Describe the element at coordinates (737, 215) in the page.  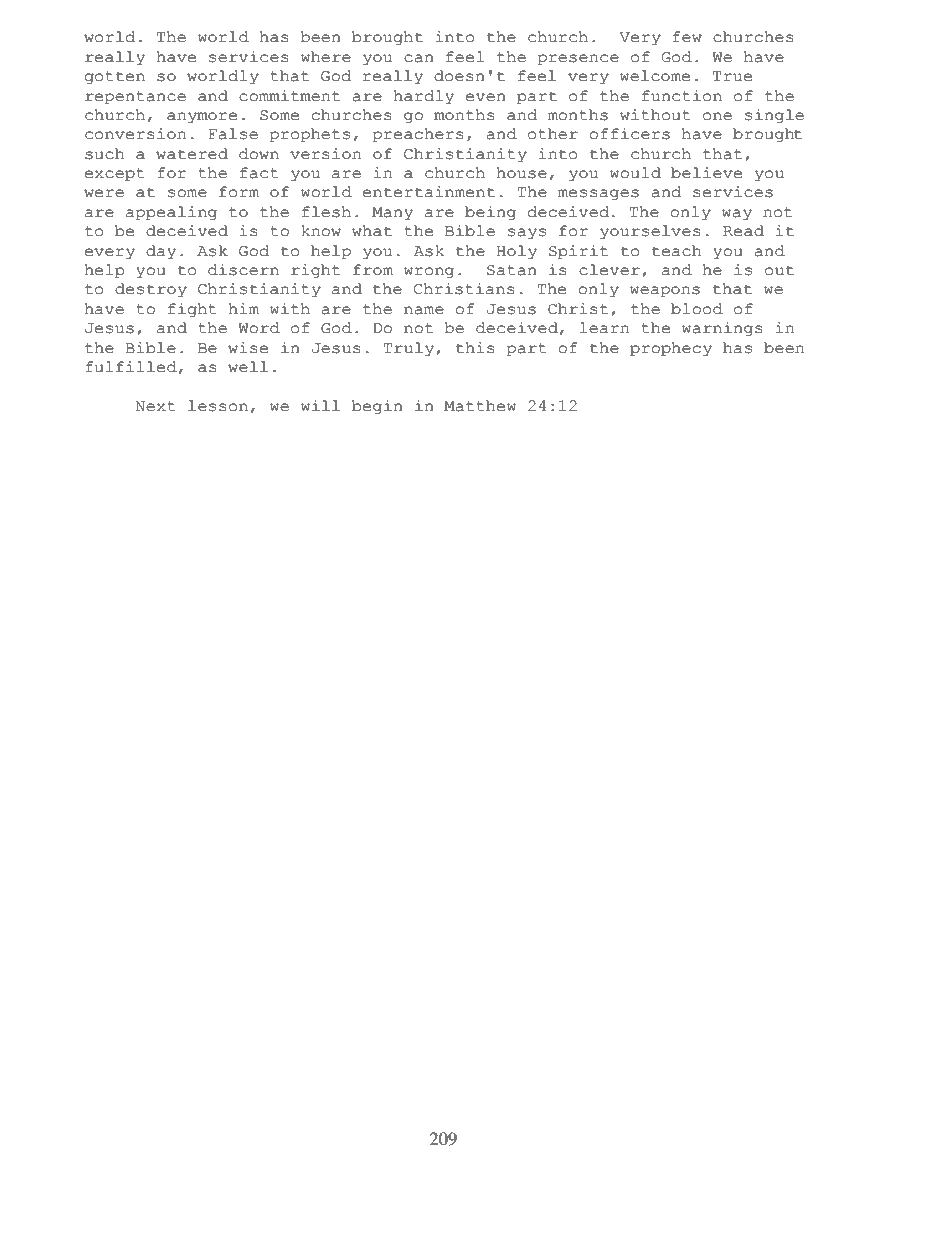
I see `way` at that location.
